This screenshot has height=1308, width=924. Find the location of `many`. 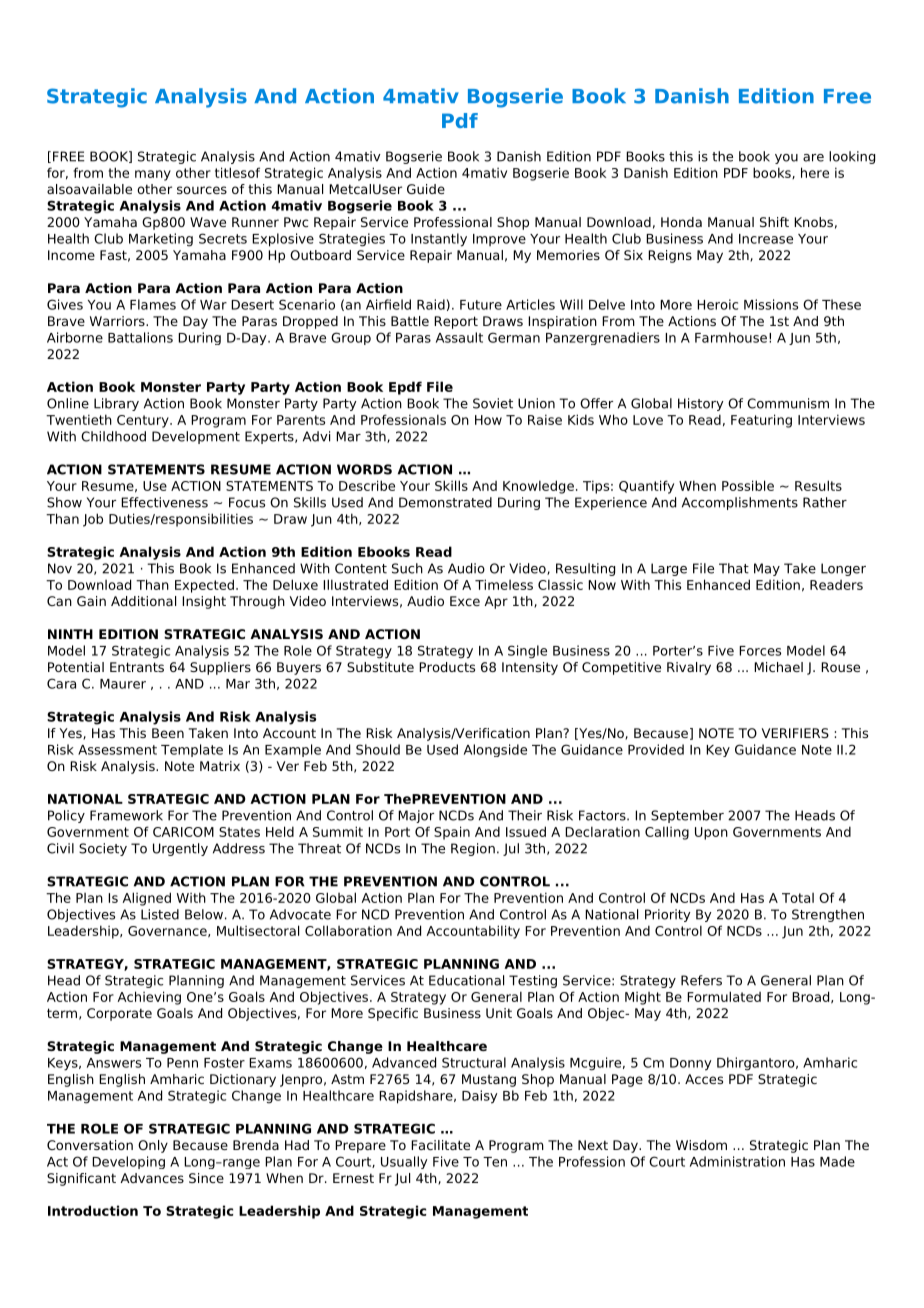

many is located at coordinates (153, 175).
